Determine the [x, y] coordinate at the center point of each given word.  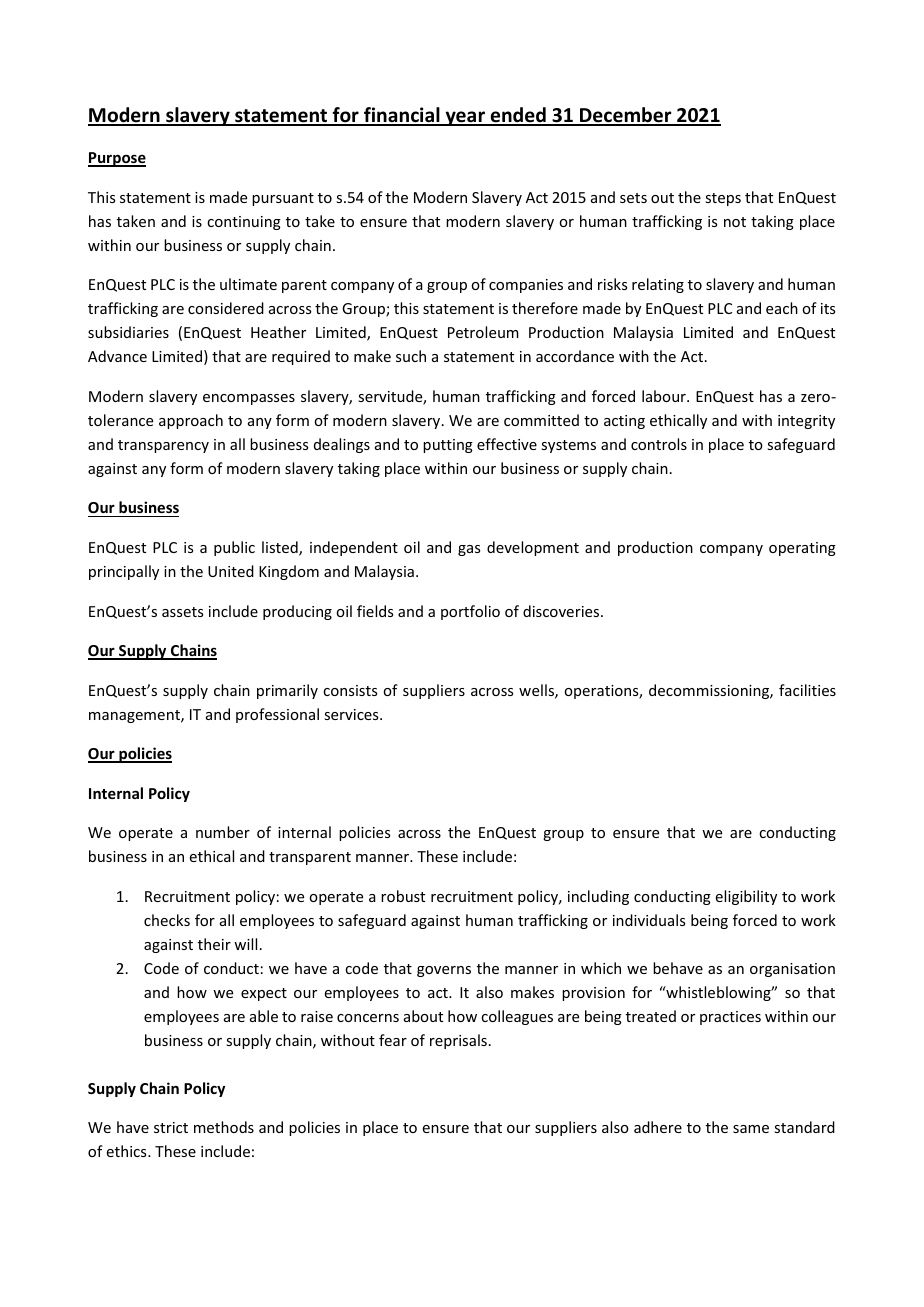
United [231, 571]
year [465, 118]
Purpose [117, 159]
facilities [807, 690]
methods [224, 1127]
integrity [806, 422]
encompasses [249, 399]
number [223, 832]
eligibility [746, 897]
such [411, 356]
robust [403, 896]
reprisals [458, 1041]
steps [723, 199]
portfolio [470, 612]
